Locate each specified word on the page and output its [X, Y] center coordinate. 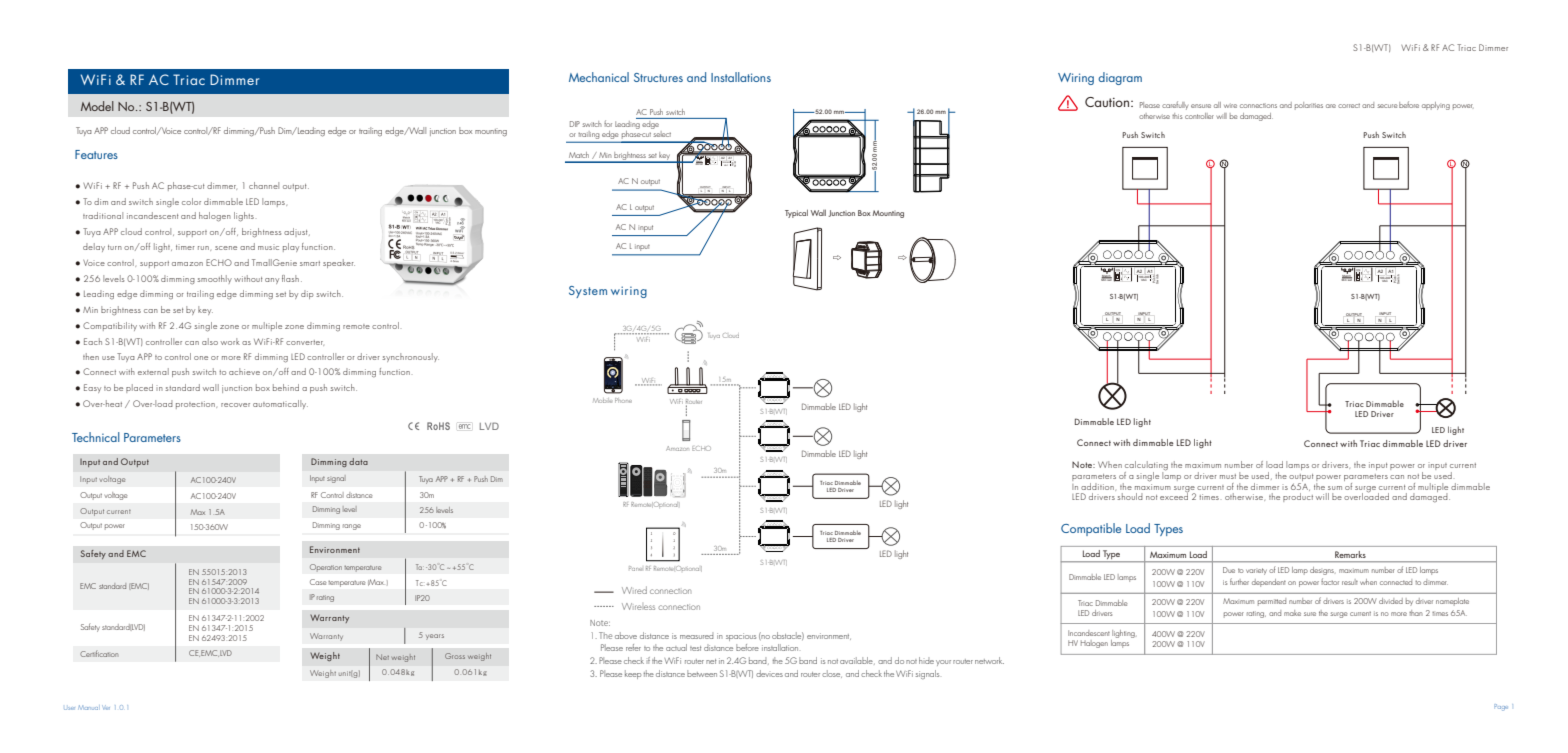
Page [1501, 707]
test [695, 648]
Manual [88, 707]
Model [97, 106]
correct [1349, 105]
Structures [658, 77]
